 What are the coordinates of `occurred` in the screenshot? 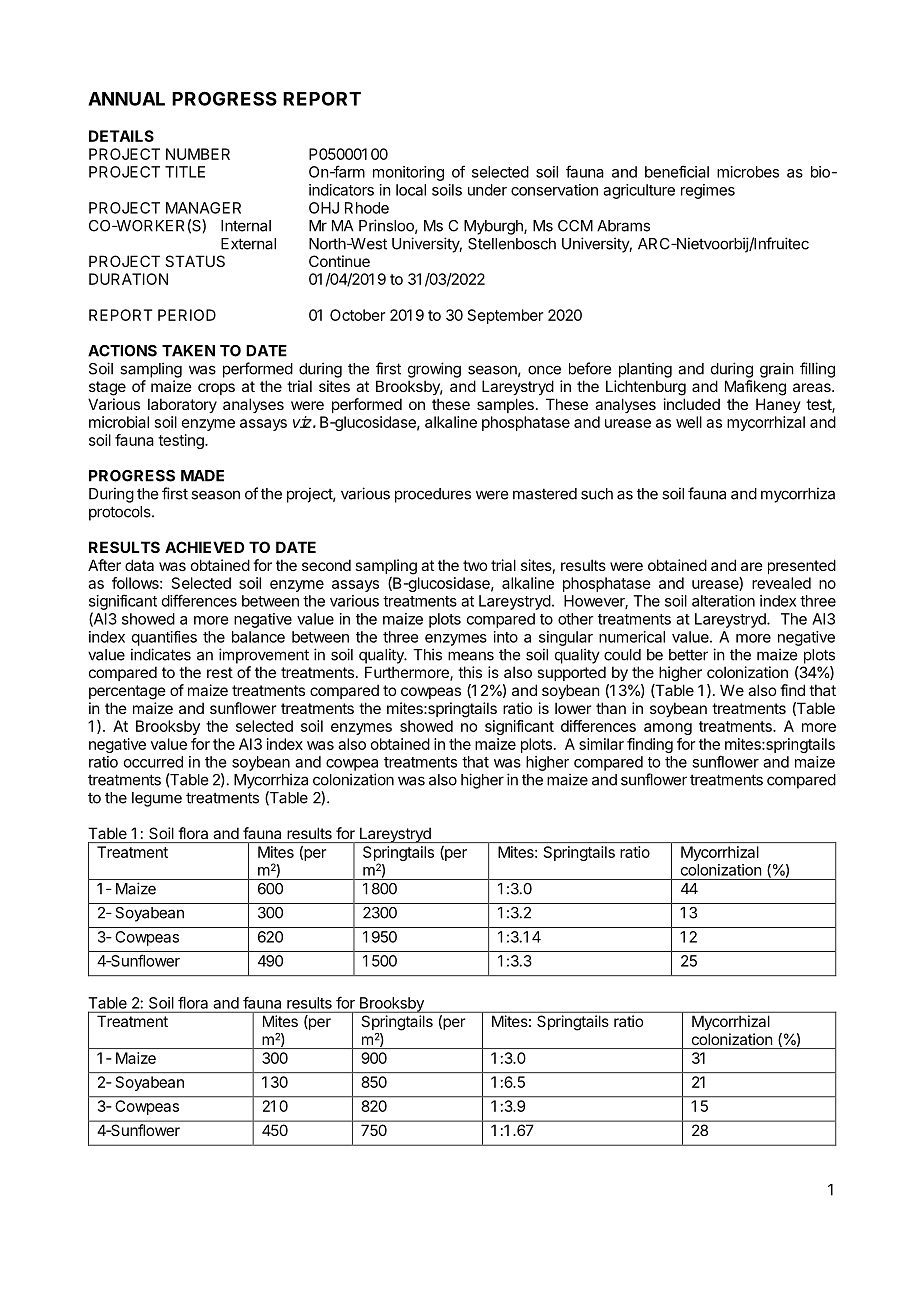 It's located at (153, 762).
